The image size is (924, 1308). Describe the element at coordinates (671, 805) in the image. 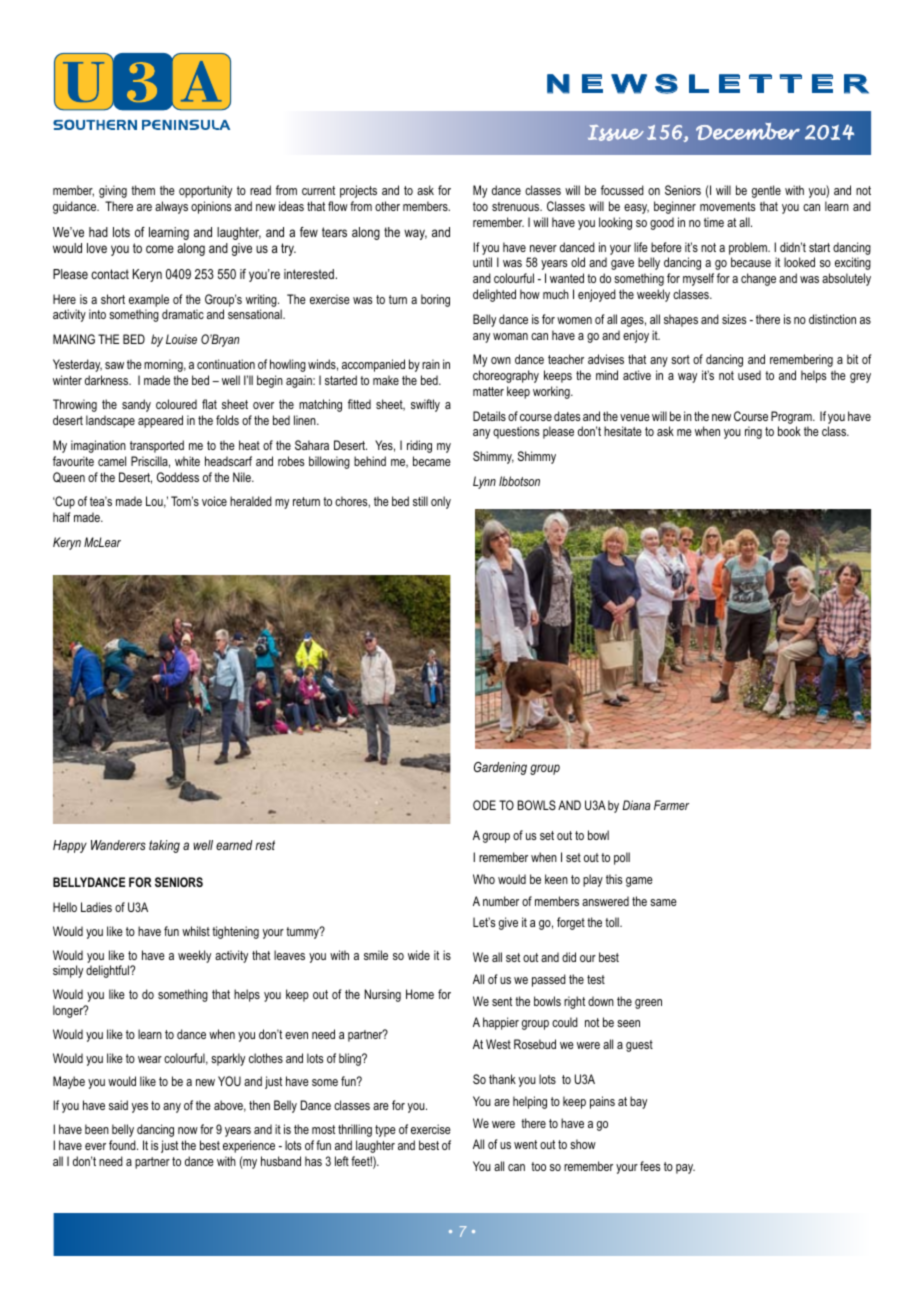

I see `Farmer` at that location.
